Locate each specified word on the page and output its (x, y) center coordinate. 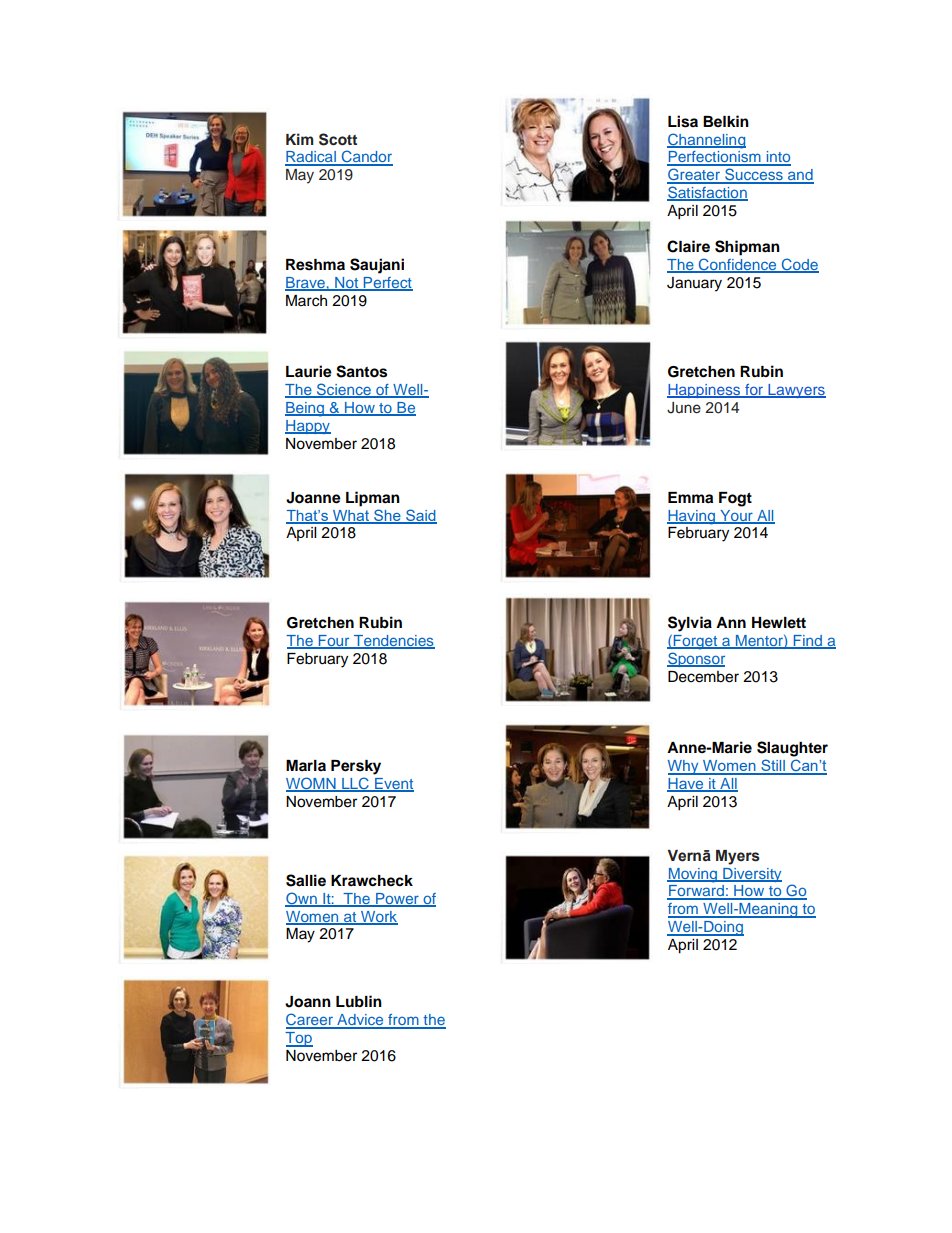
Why (684, 767)
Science (344, 390)
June (684, 408)
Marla (306, 765)
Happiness (705, 391)
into (777, 158)
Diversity (751, 875)
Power (397, 899)
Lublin (359, 1001)
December (703, 677)
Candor (366, 157)
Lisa (683, 121)
